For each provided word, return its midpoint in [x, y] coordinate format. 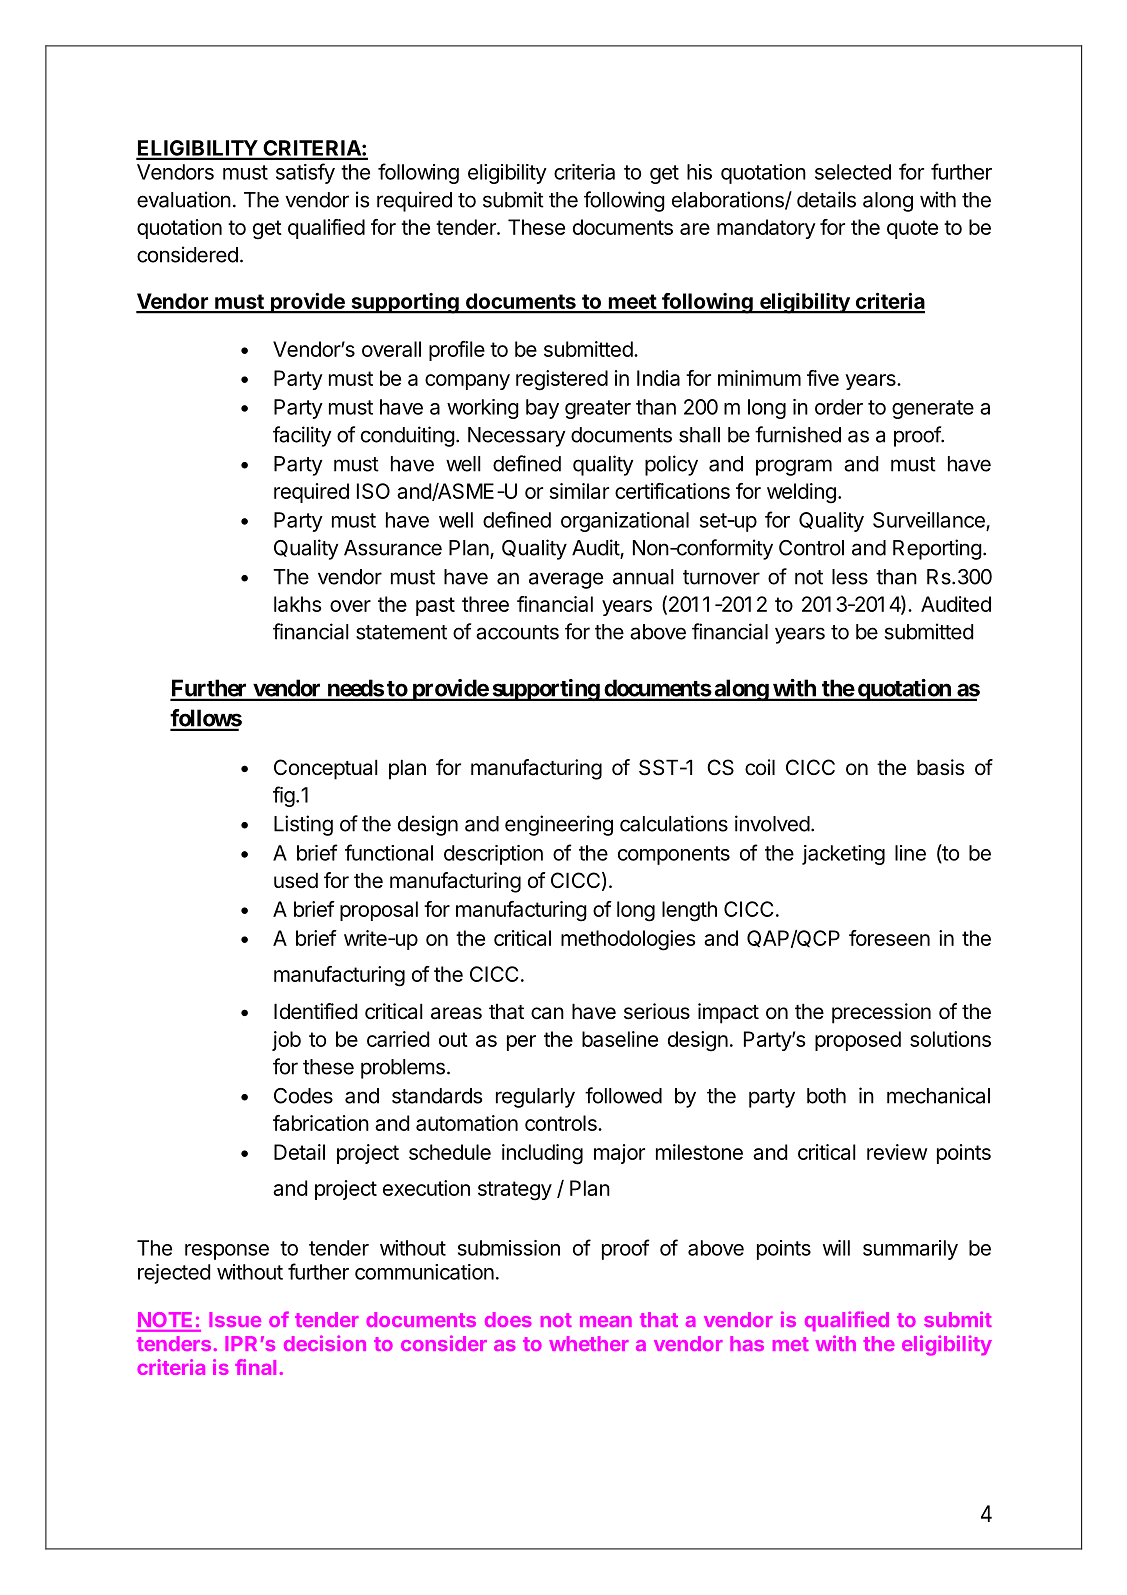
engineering [559, 825]
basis [940, 767]
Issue [235, 1319]
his [699, 172]
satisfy [305, 173]
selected [853, 172]
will [836, 1248]
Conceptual [326, 769]
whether [589, 1343]
